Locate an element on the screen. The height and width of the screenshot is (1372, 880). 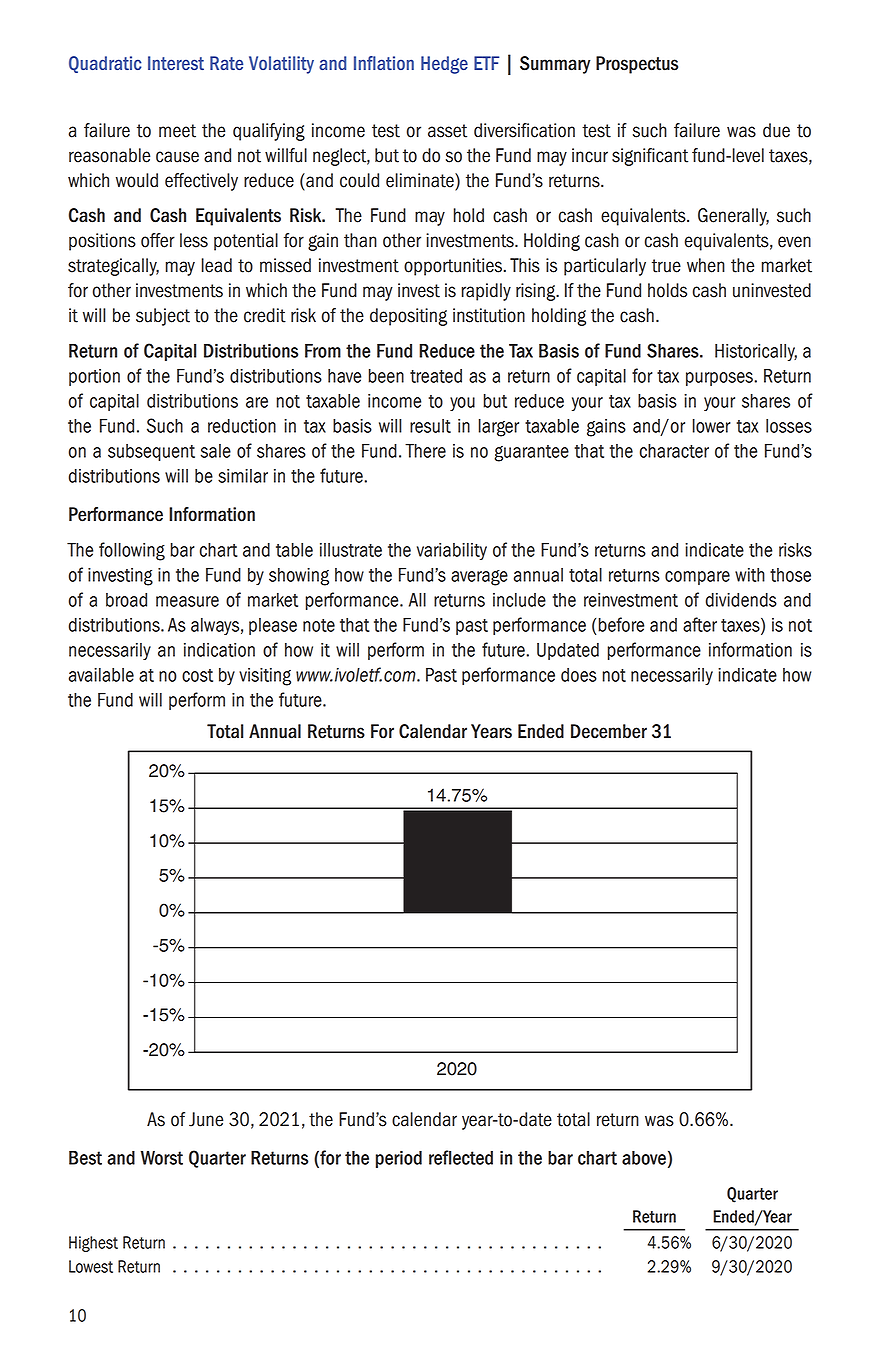
average is located at coordinates (479, 578).
